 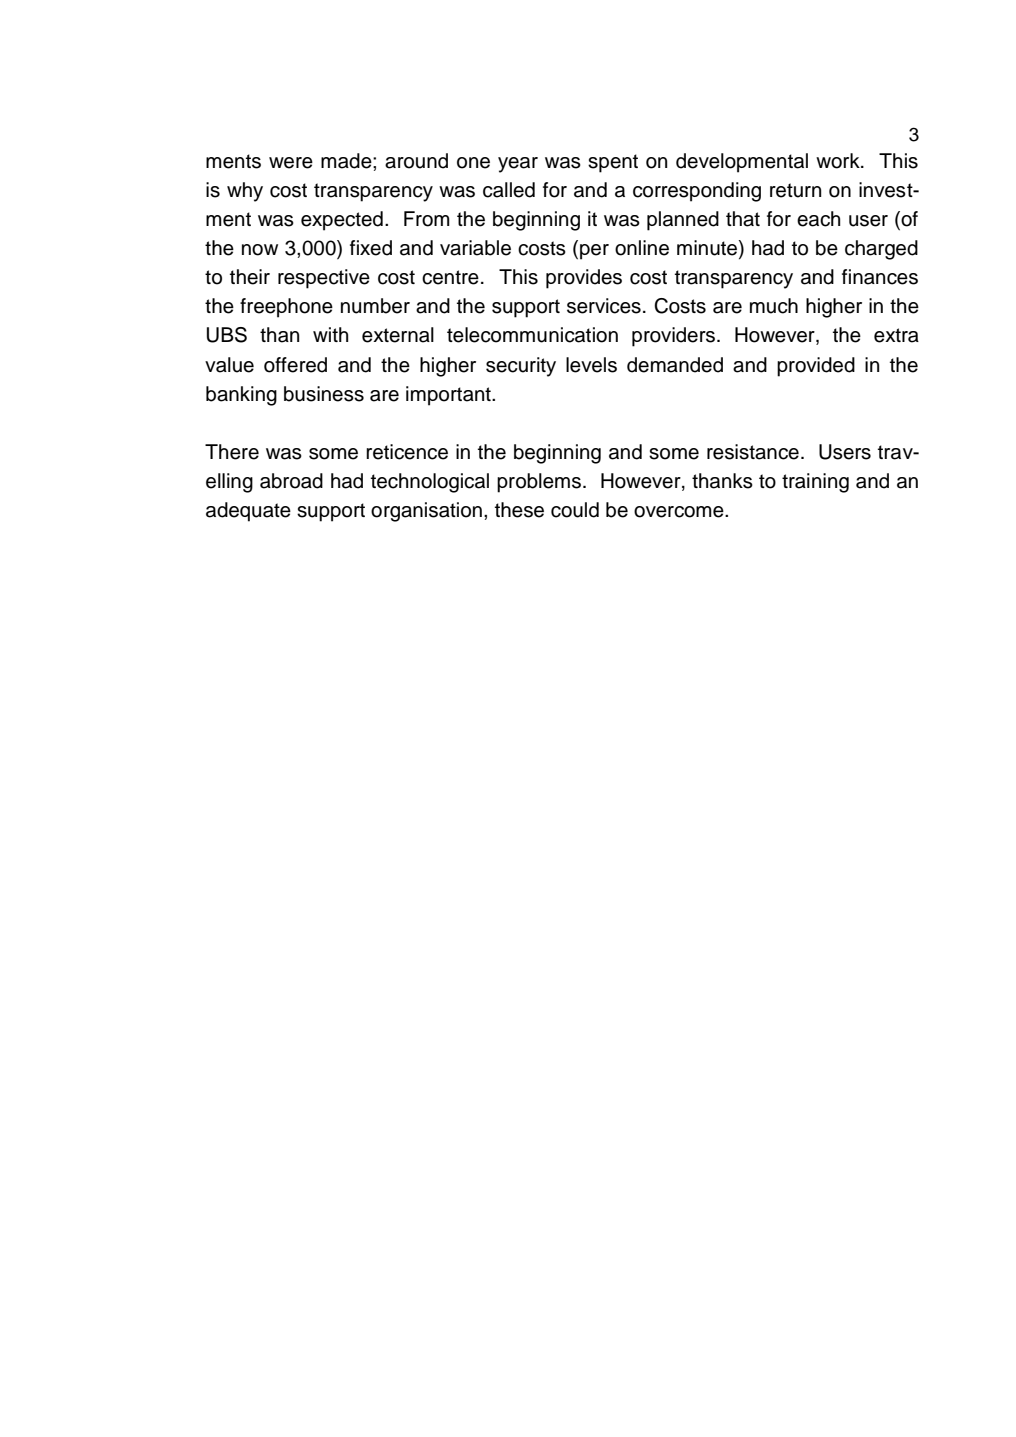 What do you see at coordinates (248, 512) in the screenshot?
I see `adequate` at bounding box center [248, 512].
